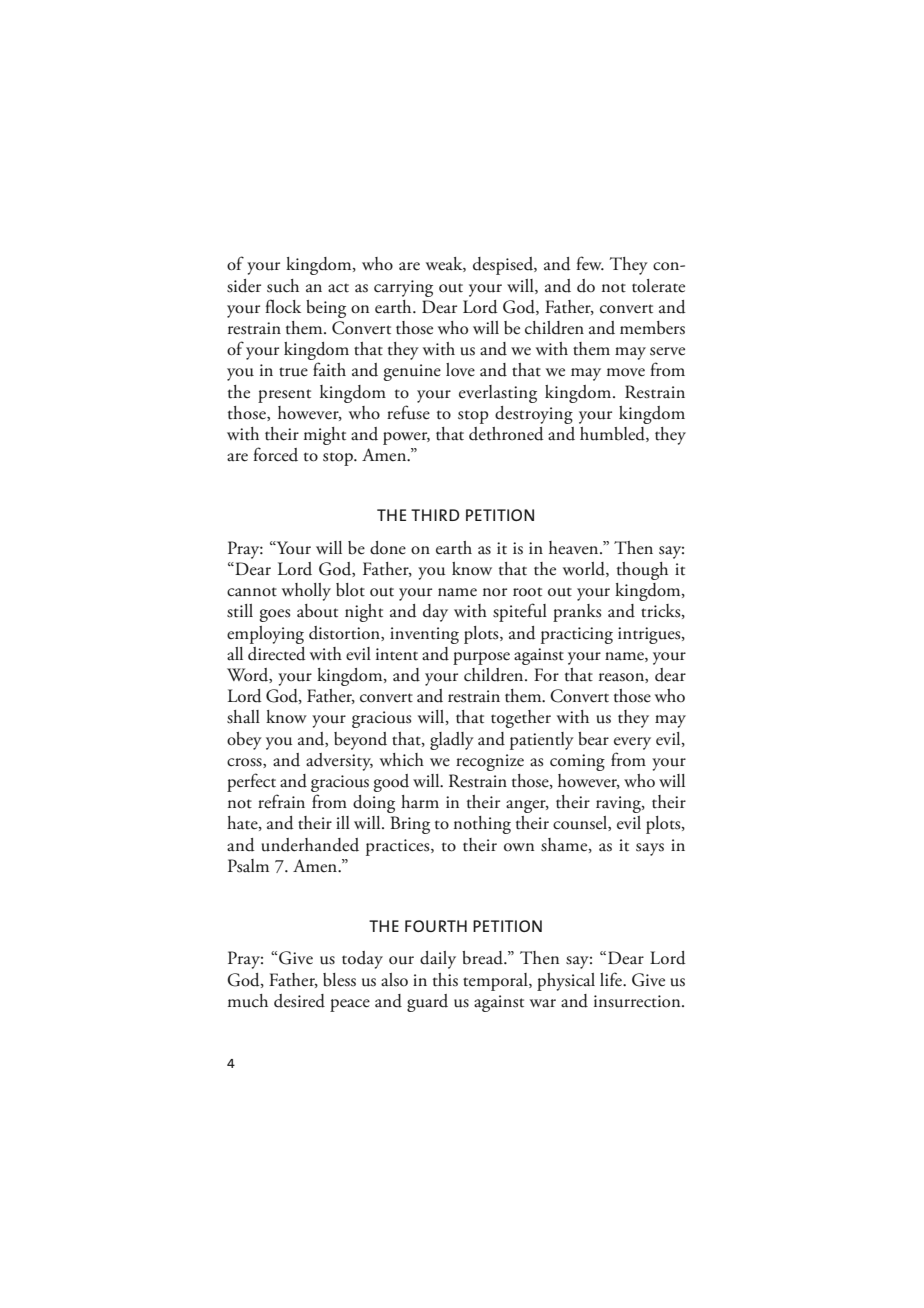  What do you see at coordinates (403, 288) in the document?
I see `carrying` at bounding box center [403, 288].
